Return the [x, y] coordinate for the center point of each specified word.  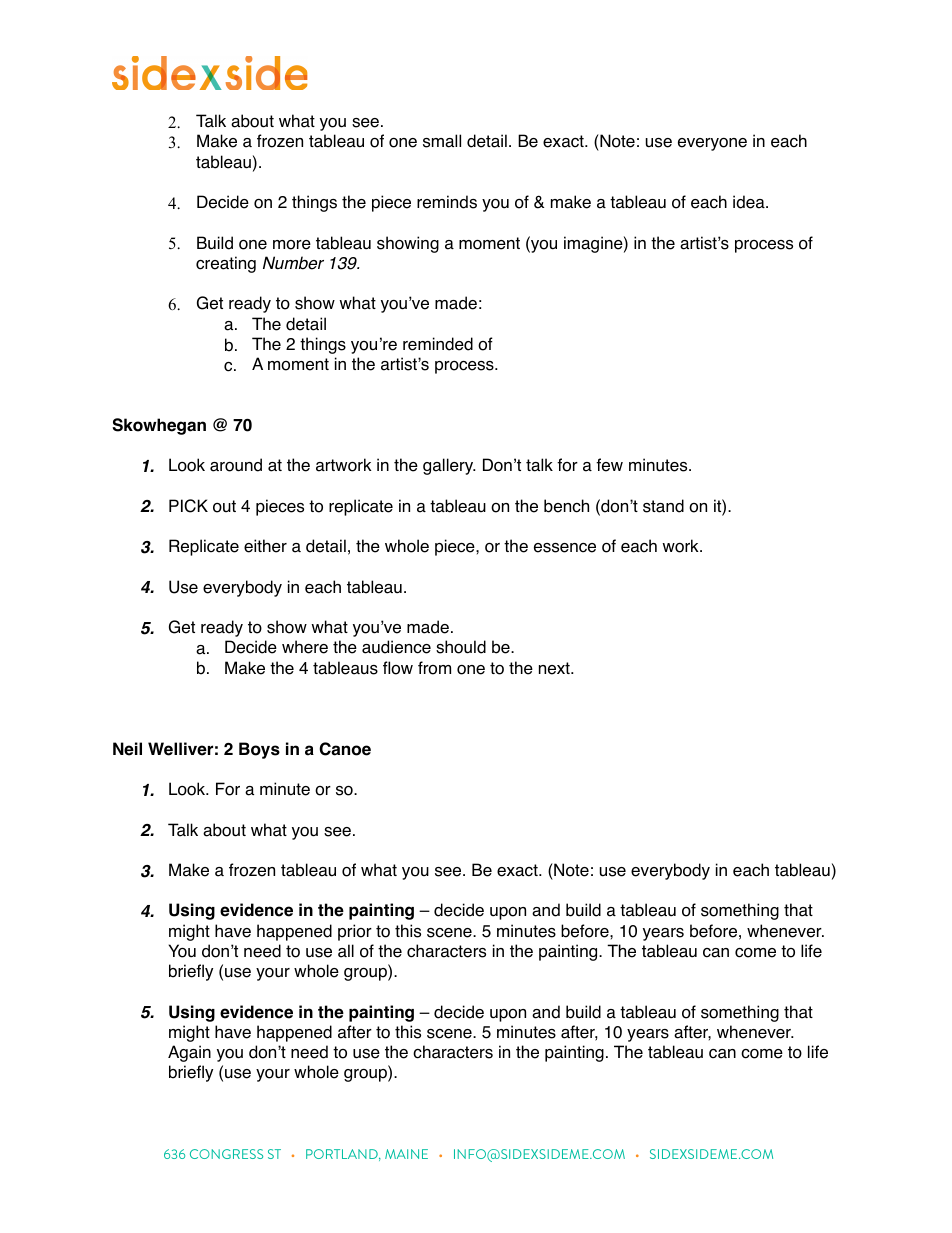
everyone [712, 144]
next [555, 668]
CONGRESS [226, 1154]
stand [663, 506]
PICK [188, 506]
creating [226, 264]
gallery [449, 466]
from [434, 668]
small [442, 141]
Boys [259, 750]
